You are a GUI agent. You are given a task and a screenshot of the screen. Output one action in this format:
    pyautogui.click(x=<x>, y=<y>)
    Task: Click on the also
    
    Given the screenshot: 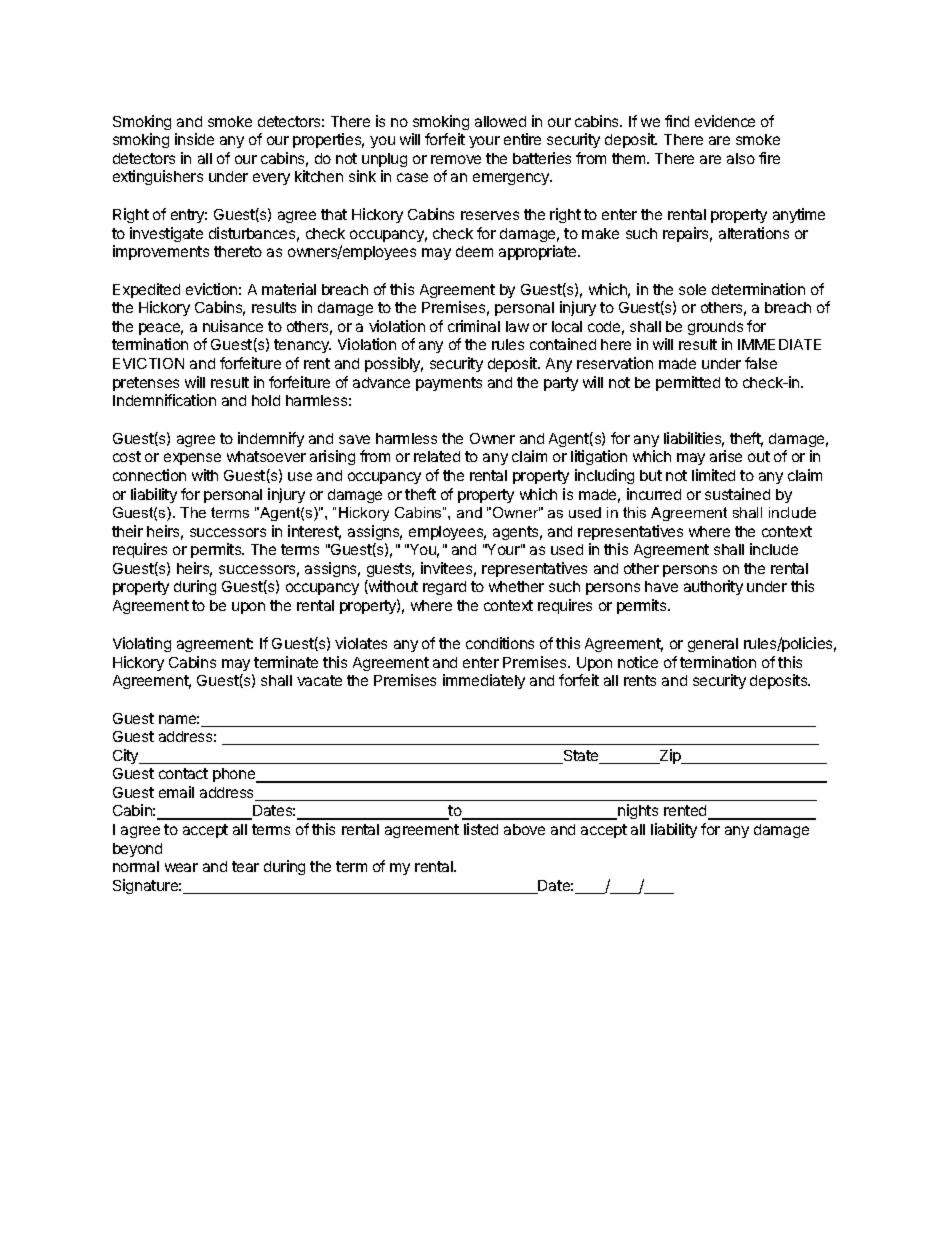 What is the action you would take?
    pyautogui.click(x=741, y=158)
